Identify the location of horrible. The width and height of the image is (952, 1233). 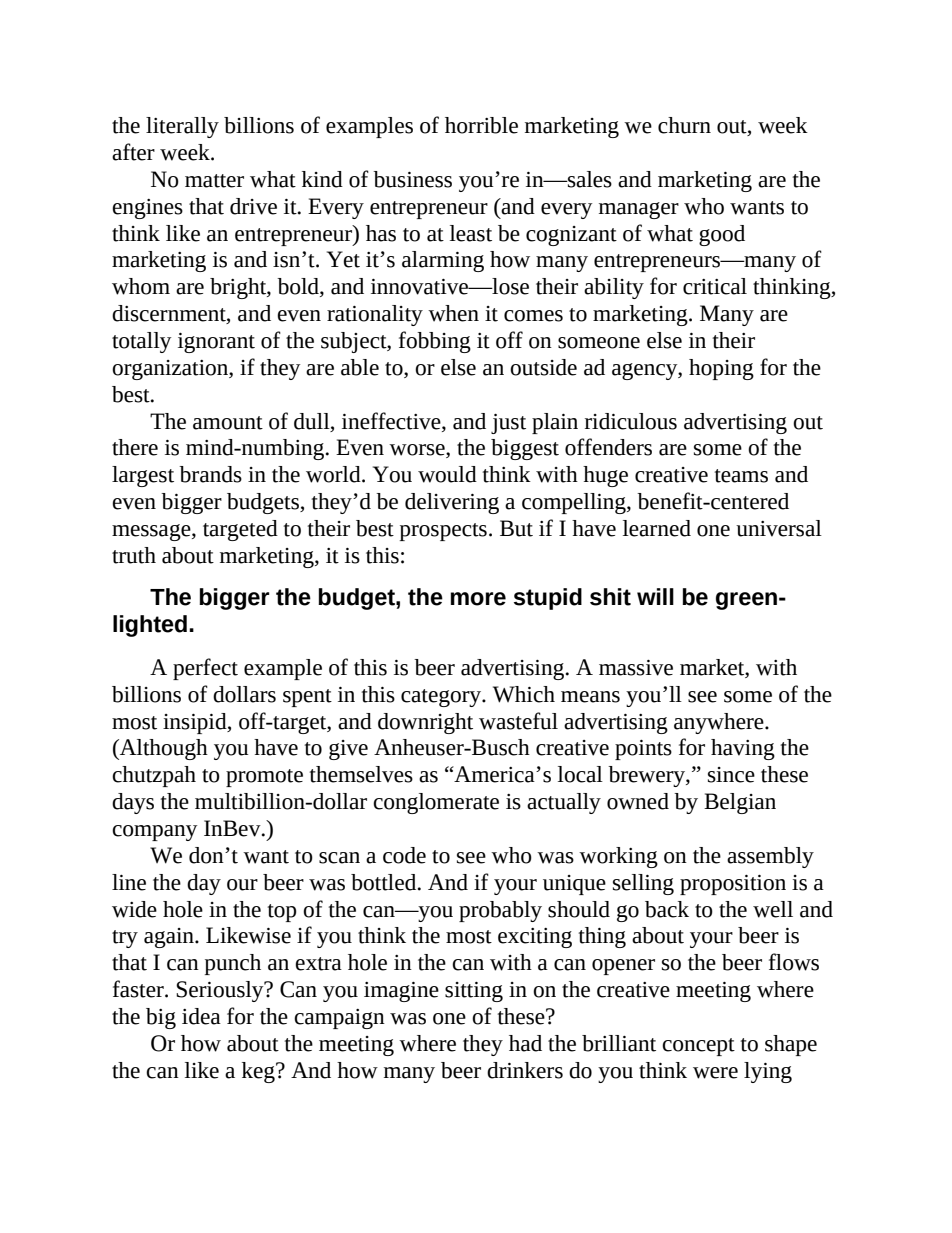
(481, 125).
